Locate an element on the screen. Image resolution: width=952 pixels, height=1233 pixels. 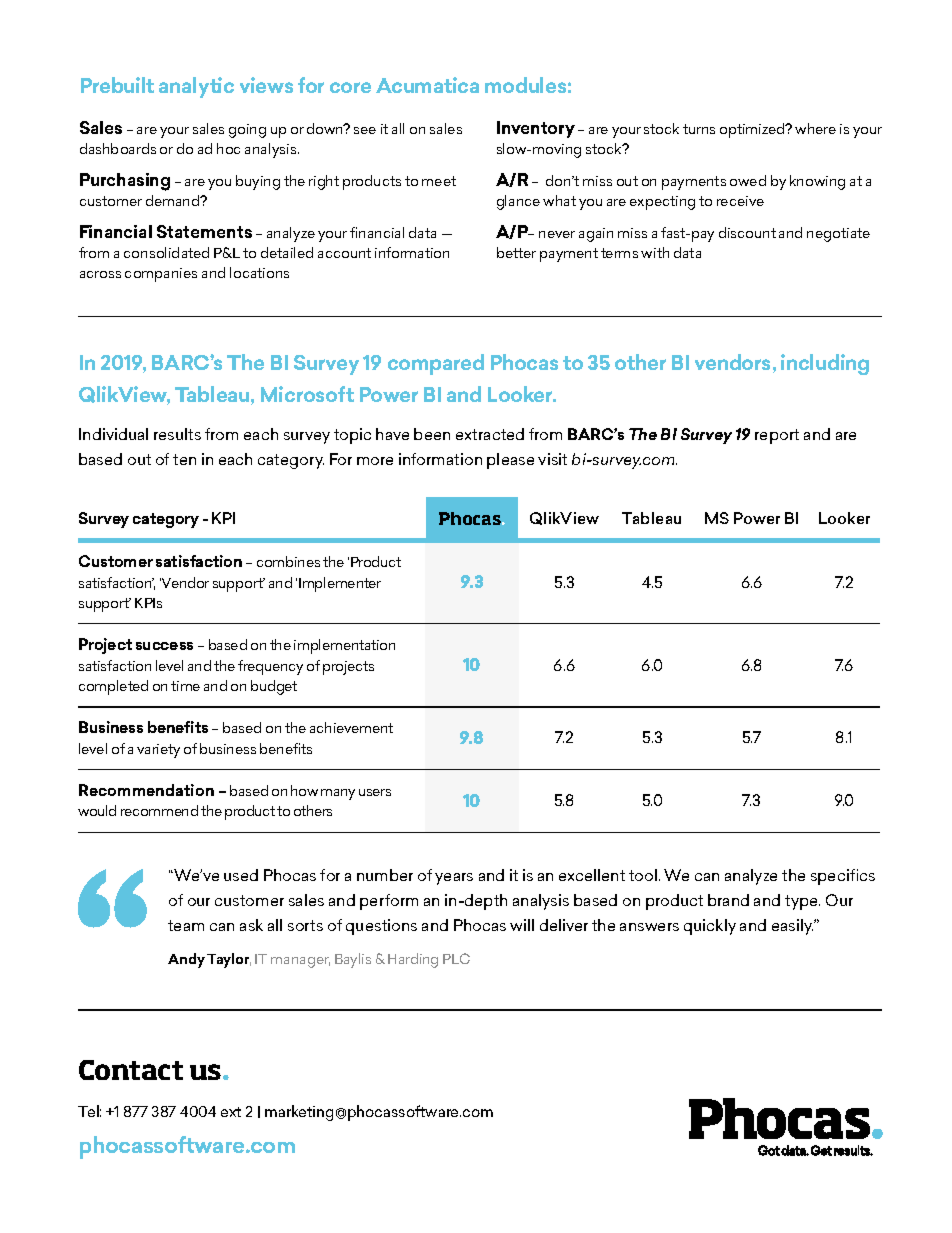
Contact is located at coordinates (131, 1070).
